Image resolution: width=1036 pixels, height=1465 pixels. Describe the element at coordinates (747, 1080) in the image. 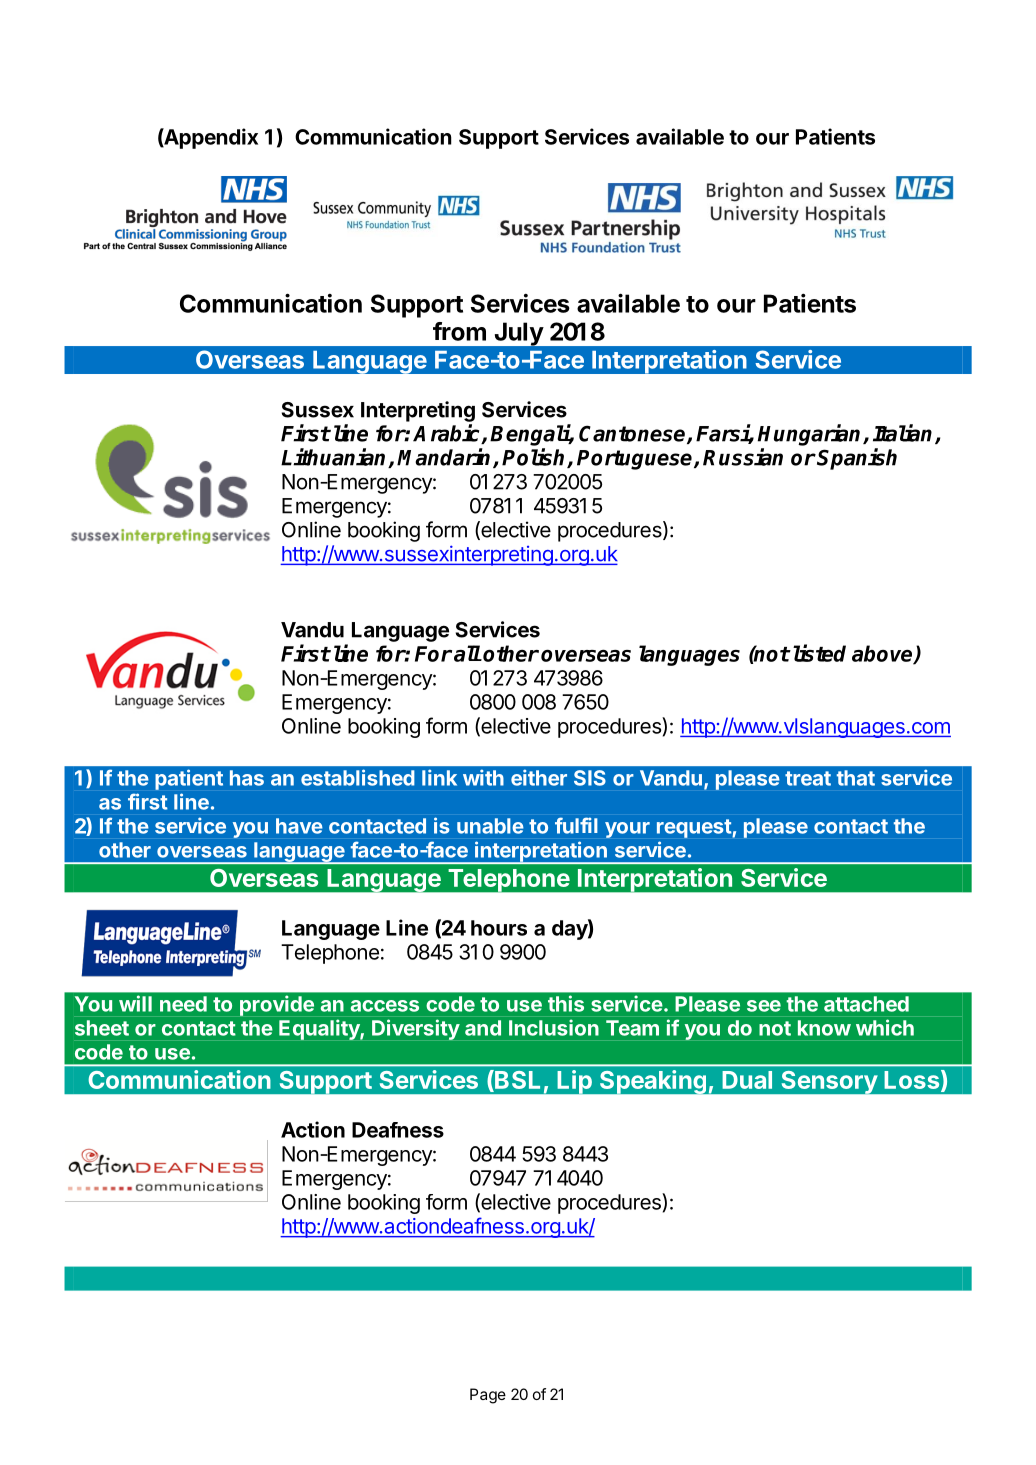

I see `Dual` at that location.
